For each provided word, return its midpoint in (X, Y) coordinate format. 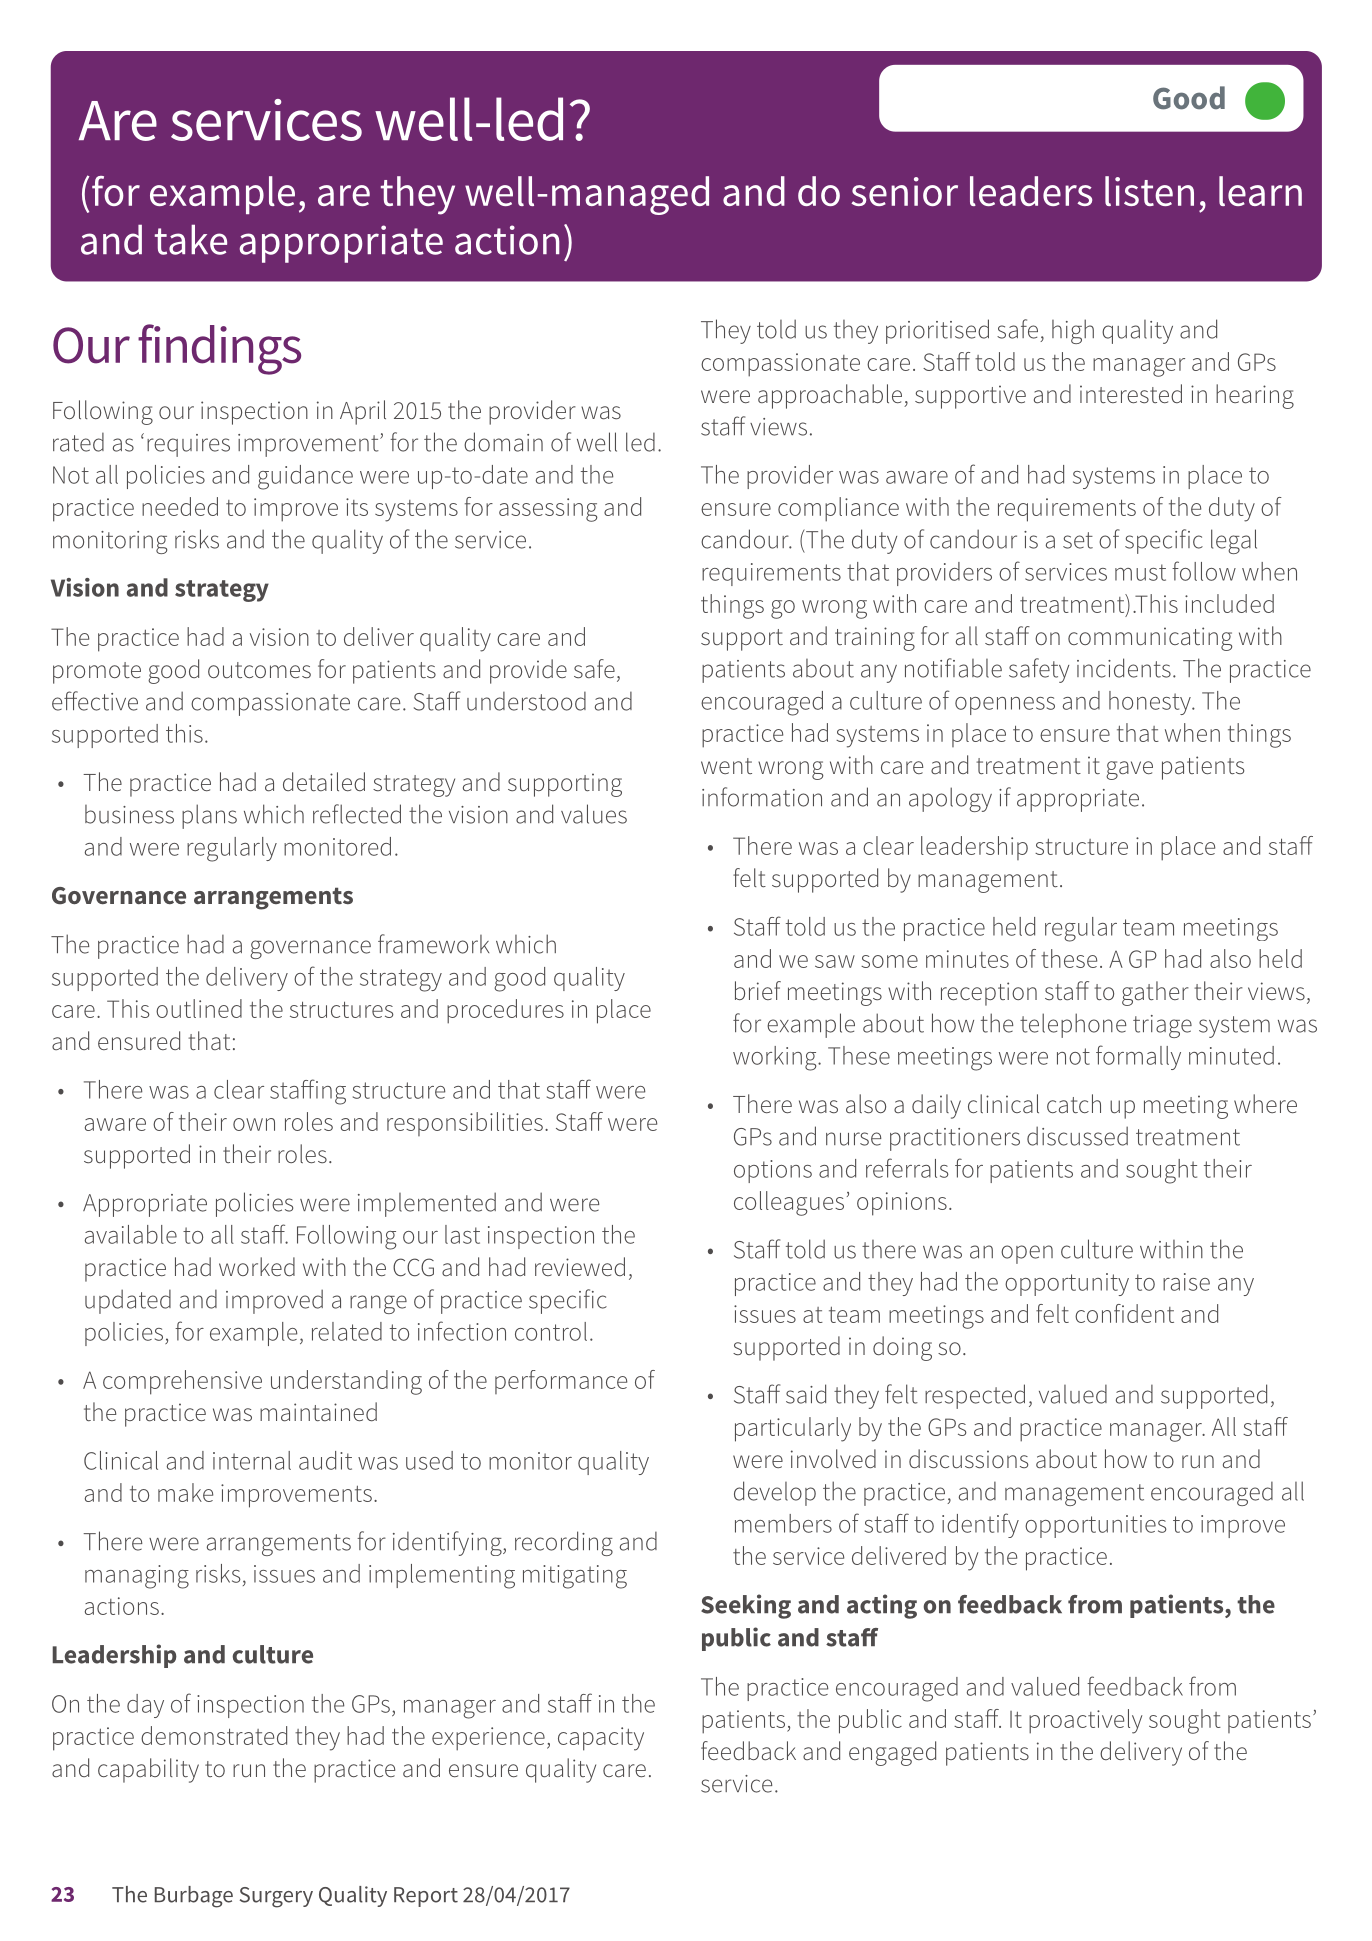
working (776, 1058)
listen (1149, 191)
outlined (199, 1008)
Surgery (276, 1897)
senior (904, 191)
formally (1138, 1057)
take (191, 239)
